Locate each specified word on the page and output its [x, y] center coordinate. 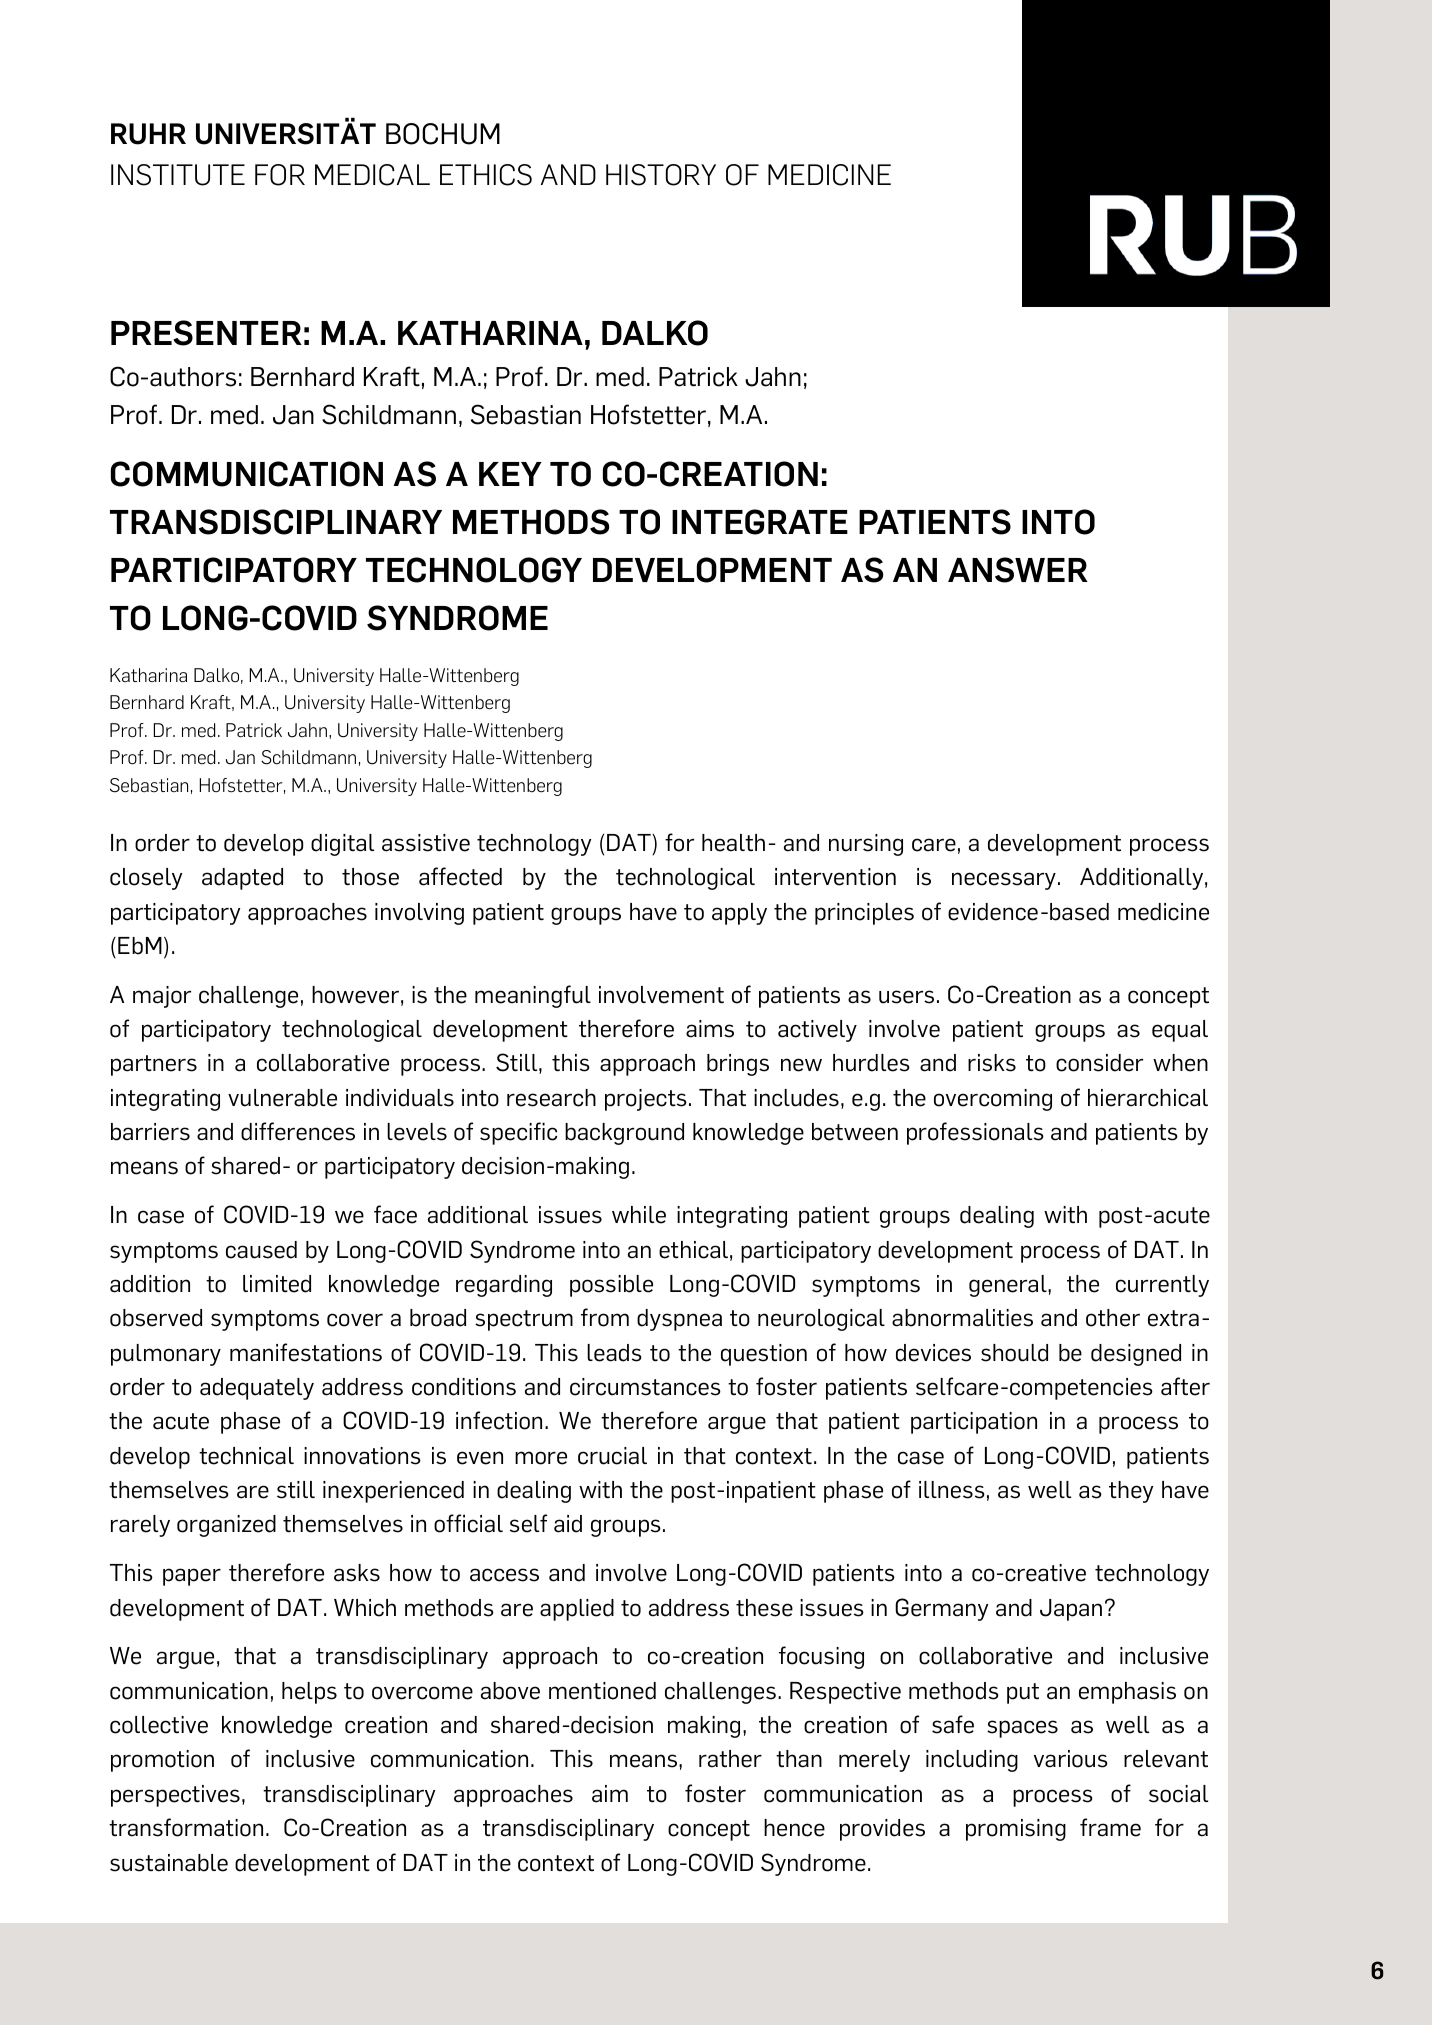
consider [1099, 1063]
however [355, 995]
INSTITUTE [178, 175]
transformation [186, 1827]
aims [710, 1029]
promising [1016, 1830]
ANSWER [1018, 570]
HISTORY [661, 175]
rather [730, 1759]
